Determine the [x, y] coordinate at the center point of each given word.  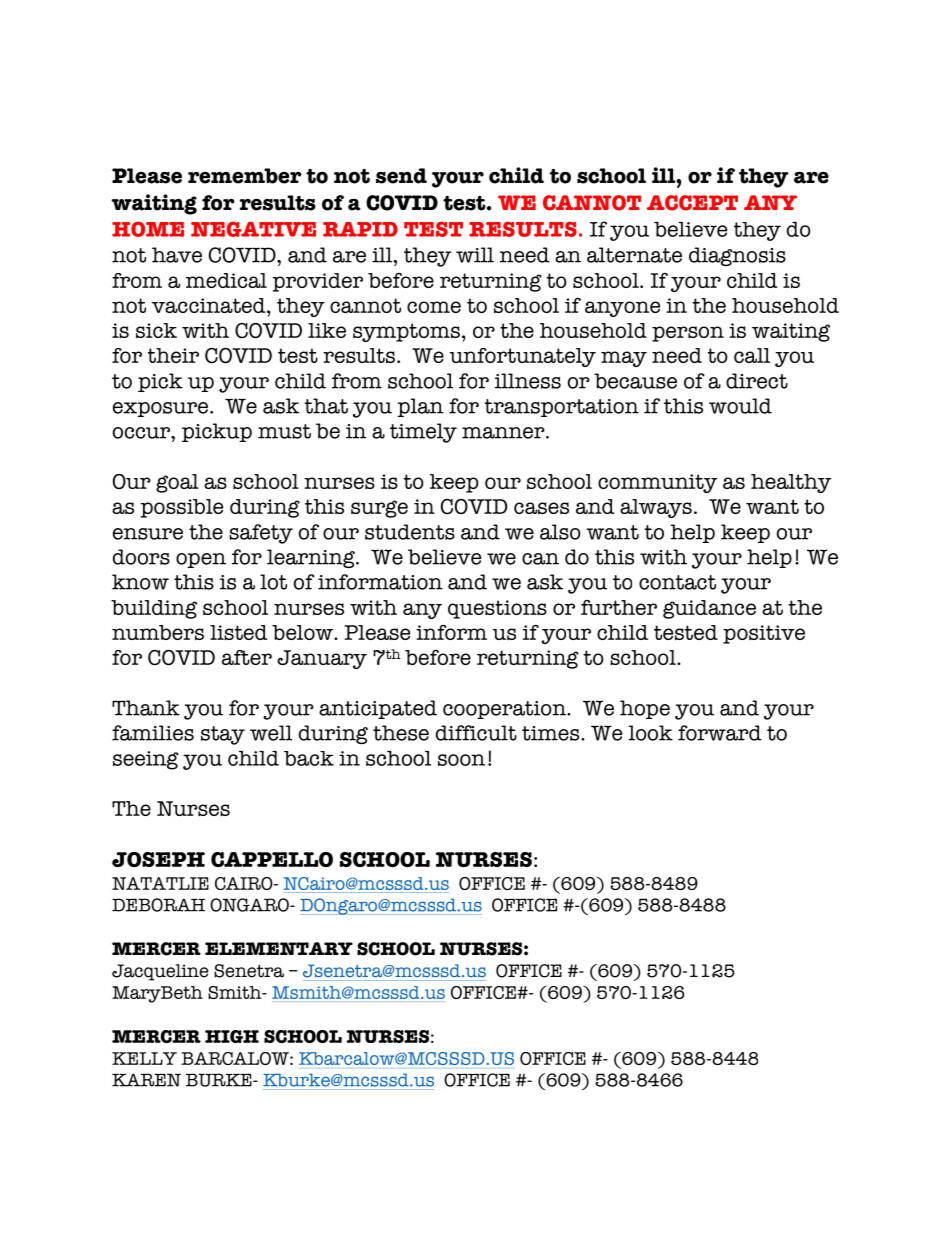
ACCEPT [692, 203]
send [401, 176]
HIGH [232, 1036]
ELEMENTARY [279, 948]
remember [245, 176]
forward [720, 733]
